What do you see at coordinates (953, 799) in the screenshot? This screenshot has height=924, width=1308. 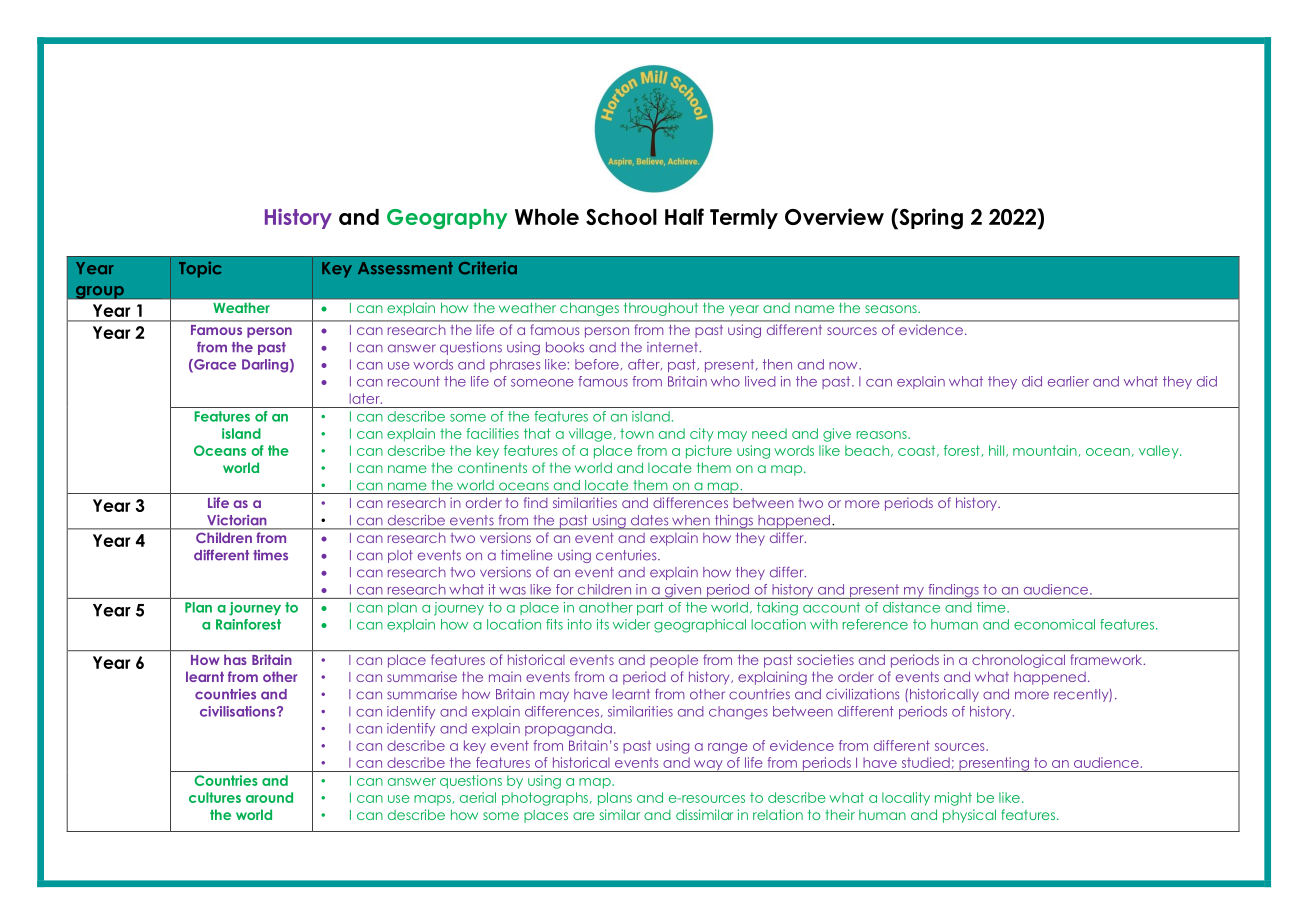 I see `might` at bounding box center [953, 799].
